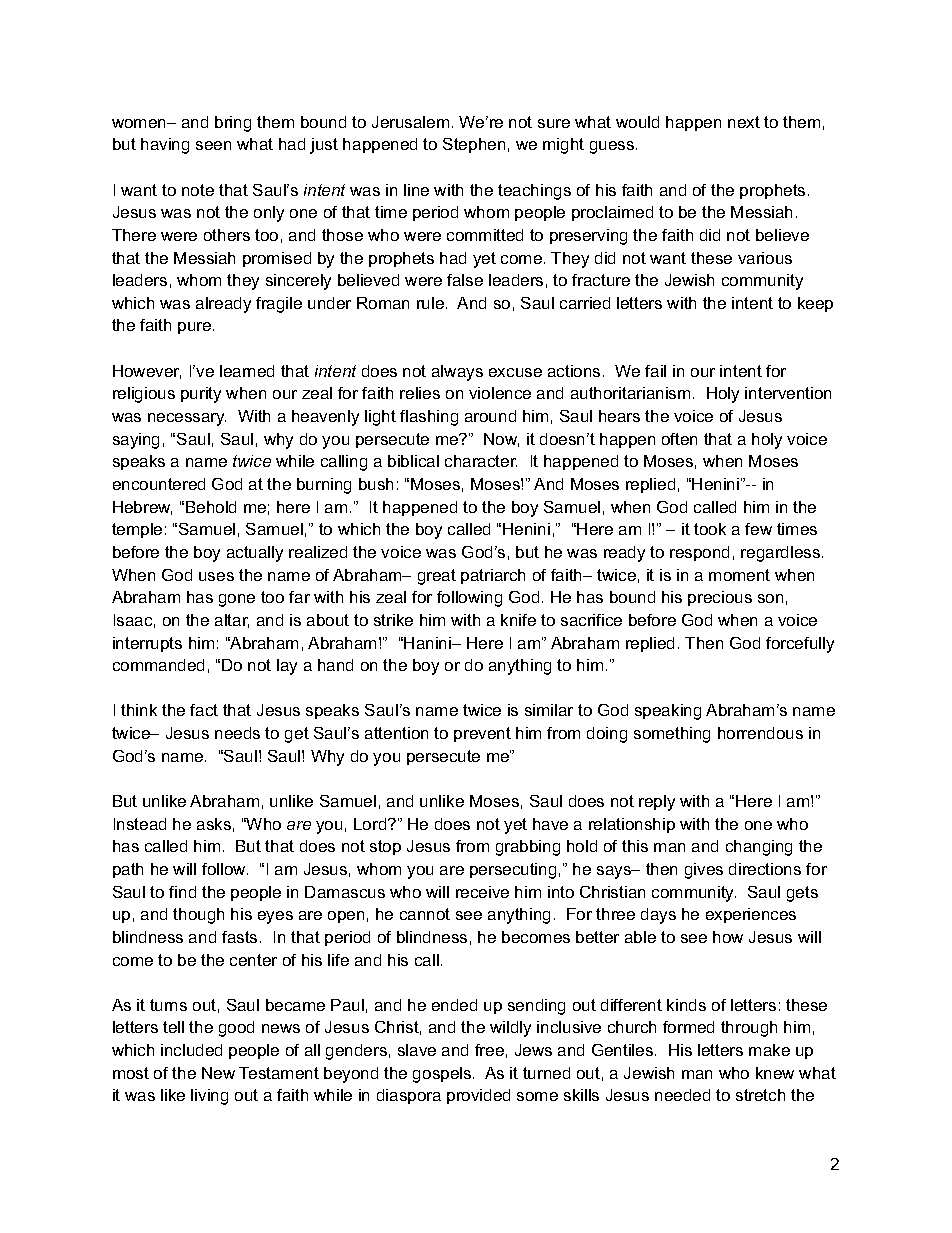 This screenshot has width=952, height=1233. Describe the element at coordinates (232, 621) in the screenshot. I see `altar` at that location.
